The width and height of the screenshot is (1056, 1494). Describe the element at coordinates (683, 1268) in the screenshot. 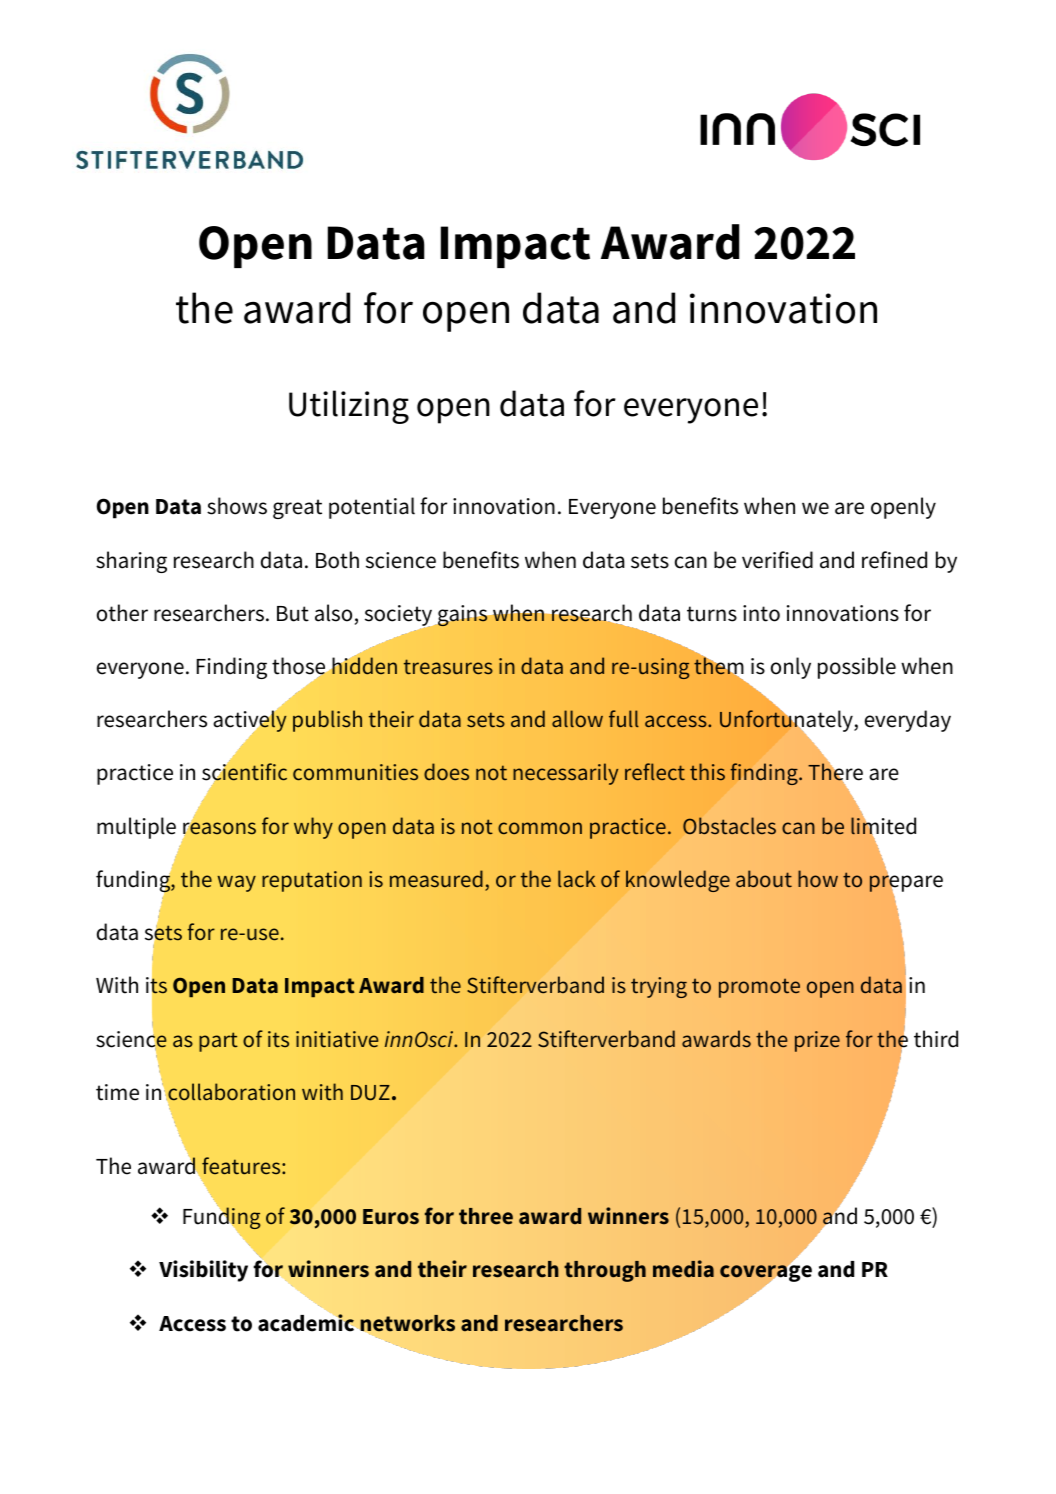

I see `media` at that location.
